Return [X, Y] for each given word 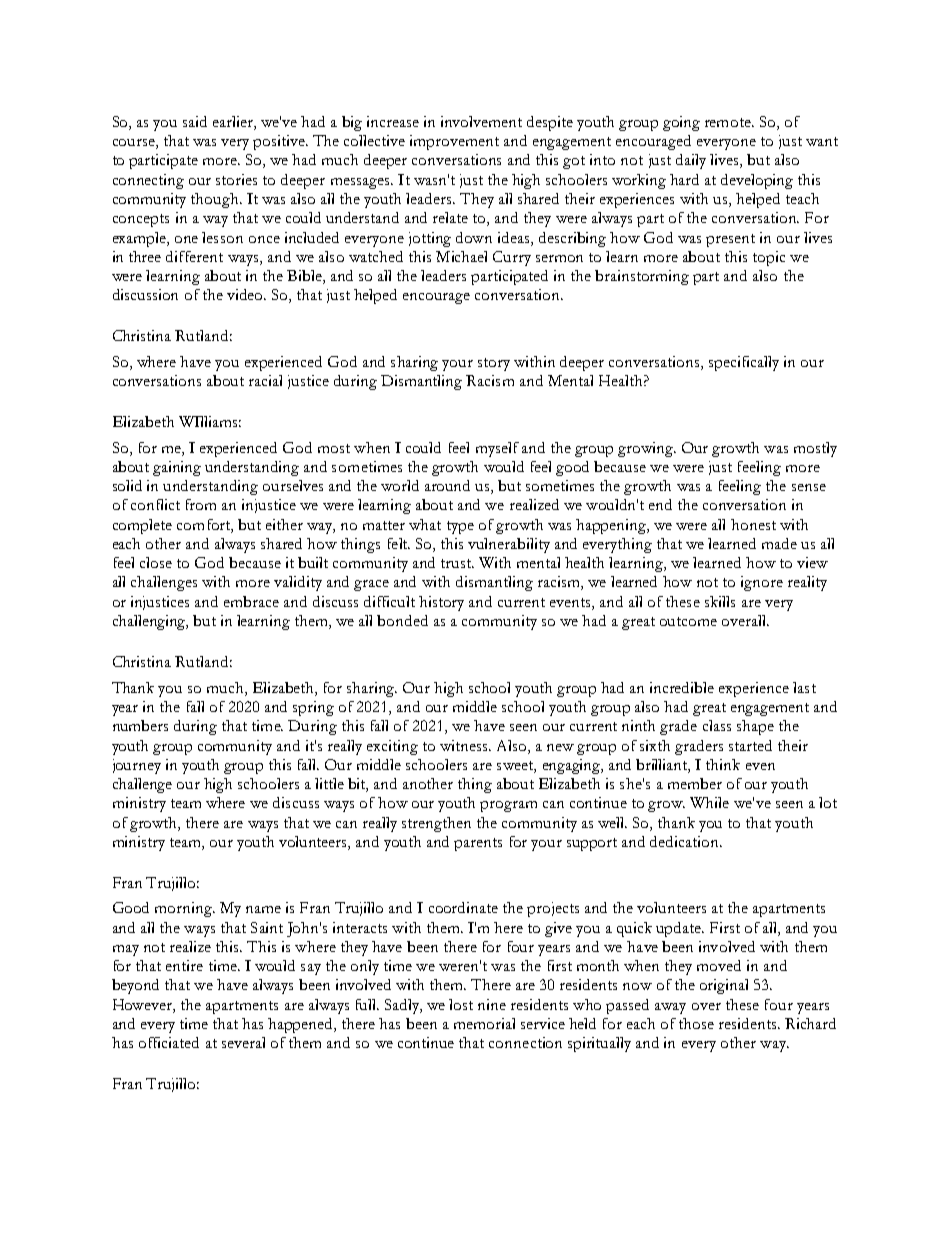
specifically [744, 363]
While [709, 802]
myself [497, 449]
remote [729, 122]
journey [137, 766]
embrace [251, 601]
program [508, 806]
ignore [762, 583]
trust [457, 563]
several [243, 1042]
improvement [454, 142]
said [195, 121]
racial [265, 380]
